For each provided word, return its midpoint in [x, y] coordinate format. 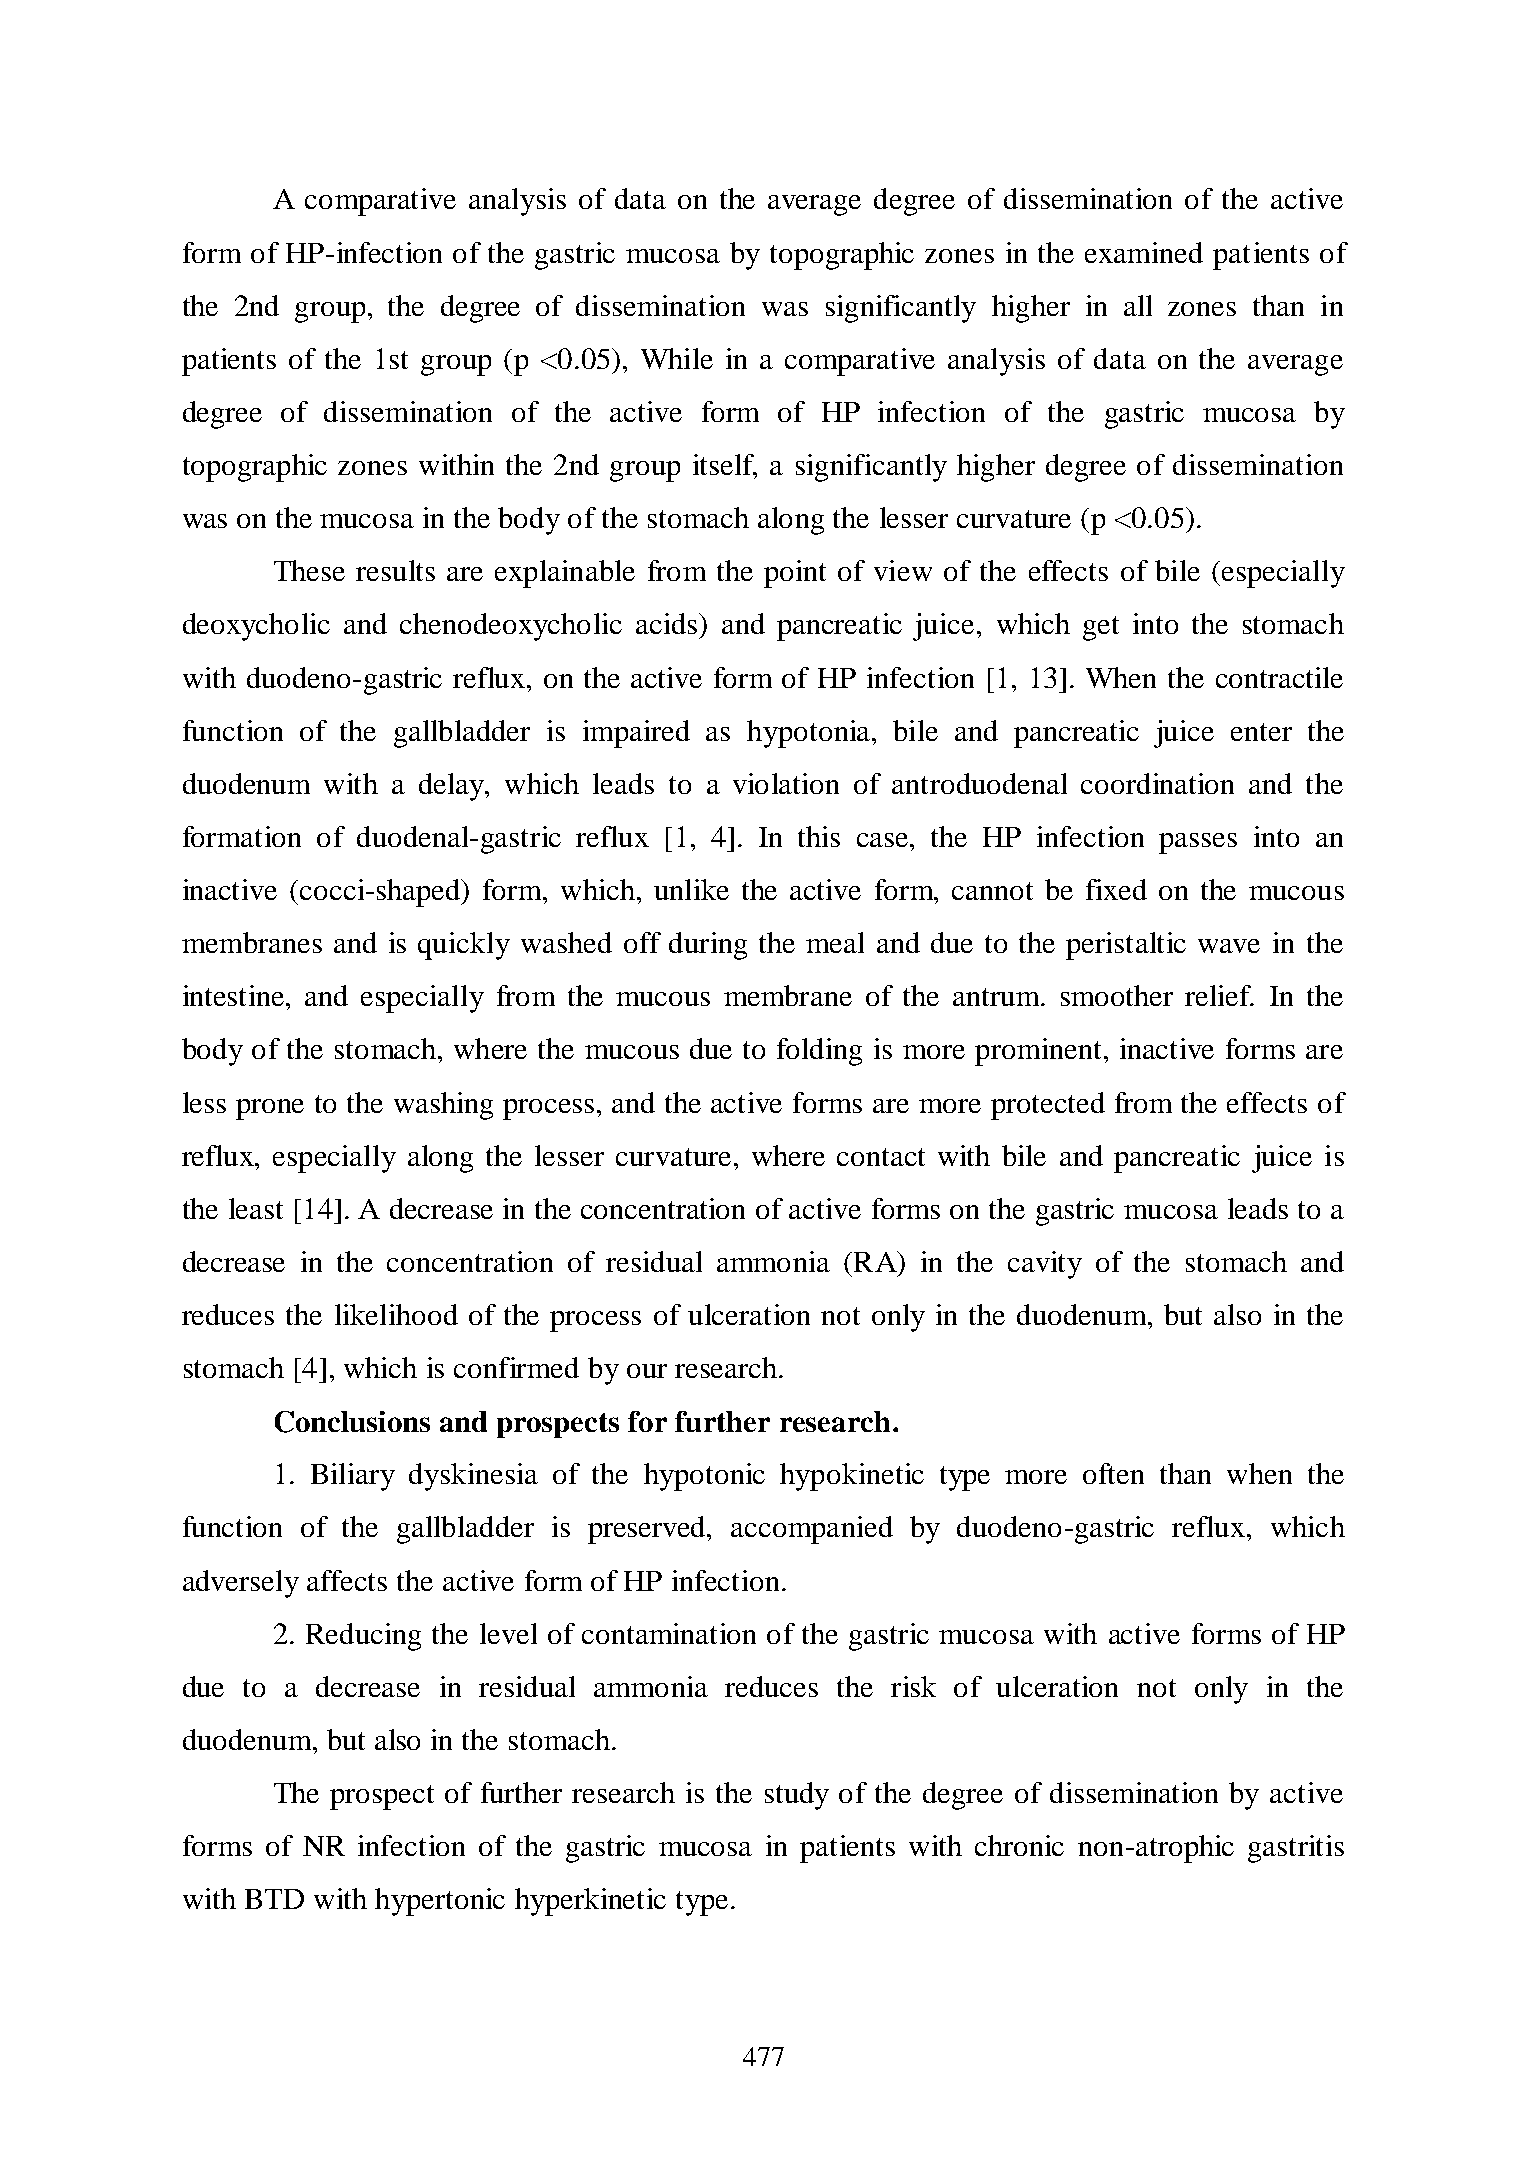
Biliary [353, 1477]
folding [819, 1052]
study [797, 1796]
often [1113, 1473]
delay [453, 787]
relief [1219, 995]
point [795, 574]
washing [443, 1106]
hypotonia [810, 734]
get [1101, 628]
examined [1144, 252]
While [677, 358]
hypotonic [704, 1477]
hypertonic [440, 1902]
